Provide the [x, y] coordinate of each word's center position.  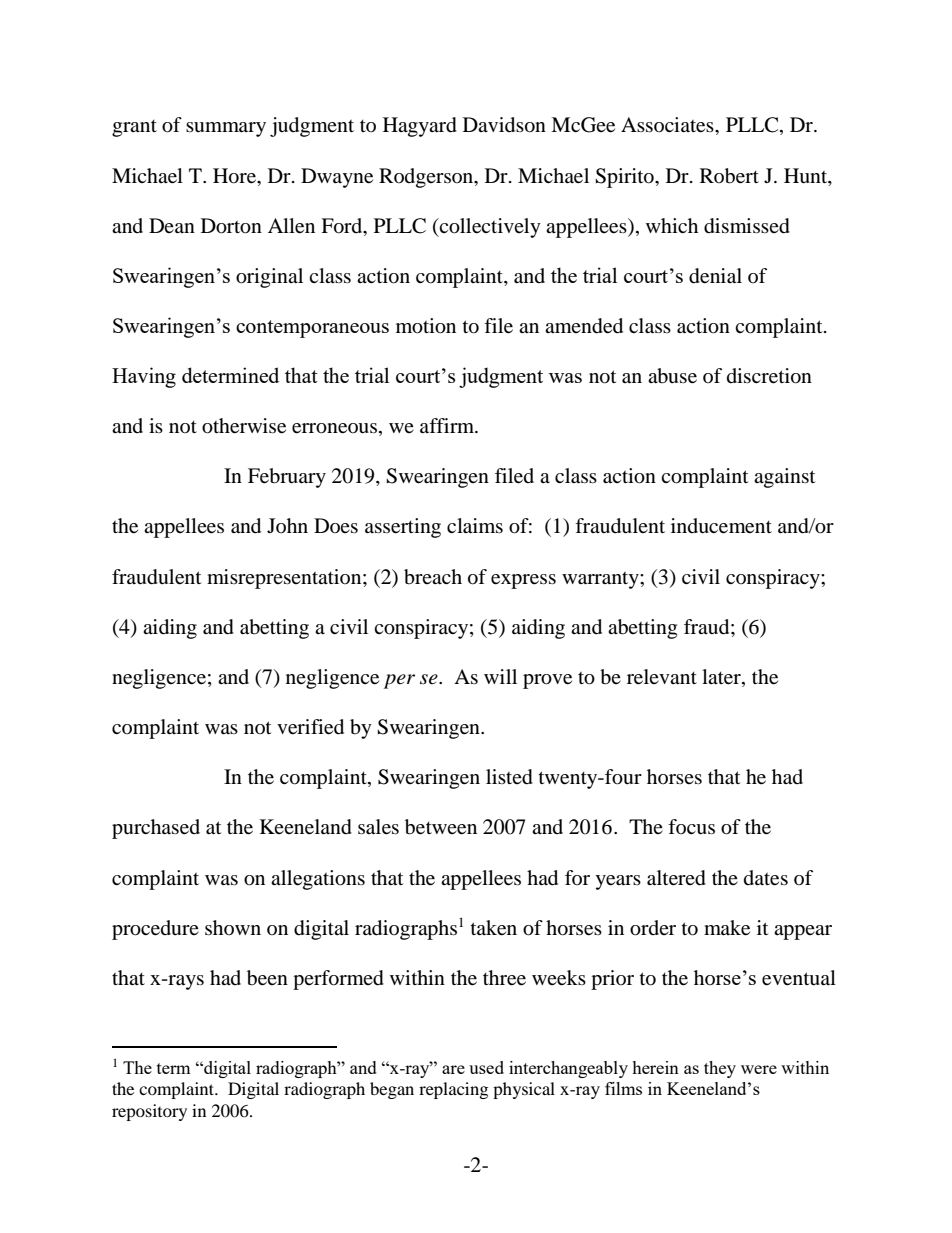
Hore [236, 176]
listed [509, 777]
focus [691, 827]
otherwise [244, 426]
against [784, 478]
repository [149, 1112]
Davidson [504, 125]
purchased [156, 829]
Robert [729, 176]
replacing [453, 1090]
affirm [448, 425]
